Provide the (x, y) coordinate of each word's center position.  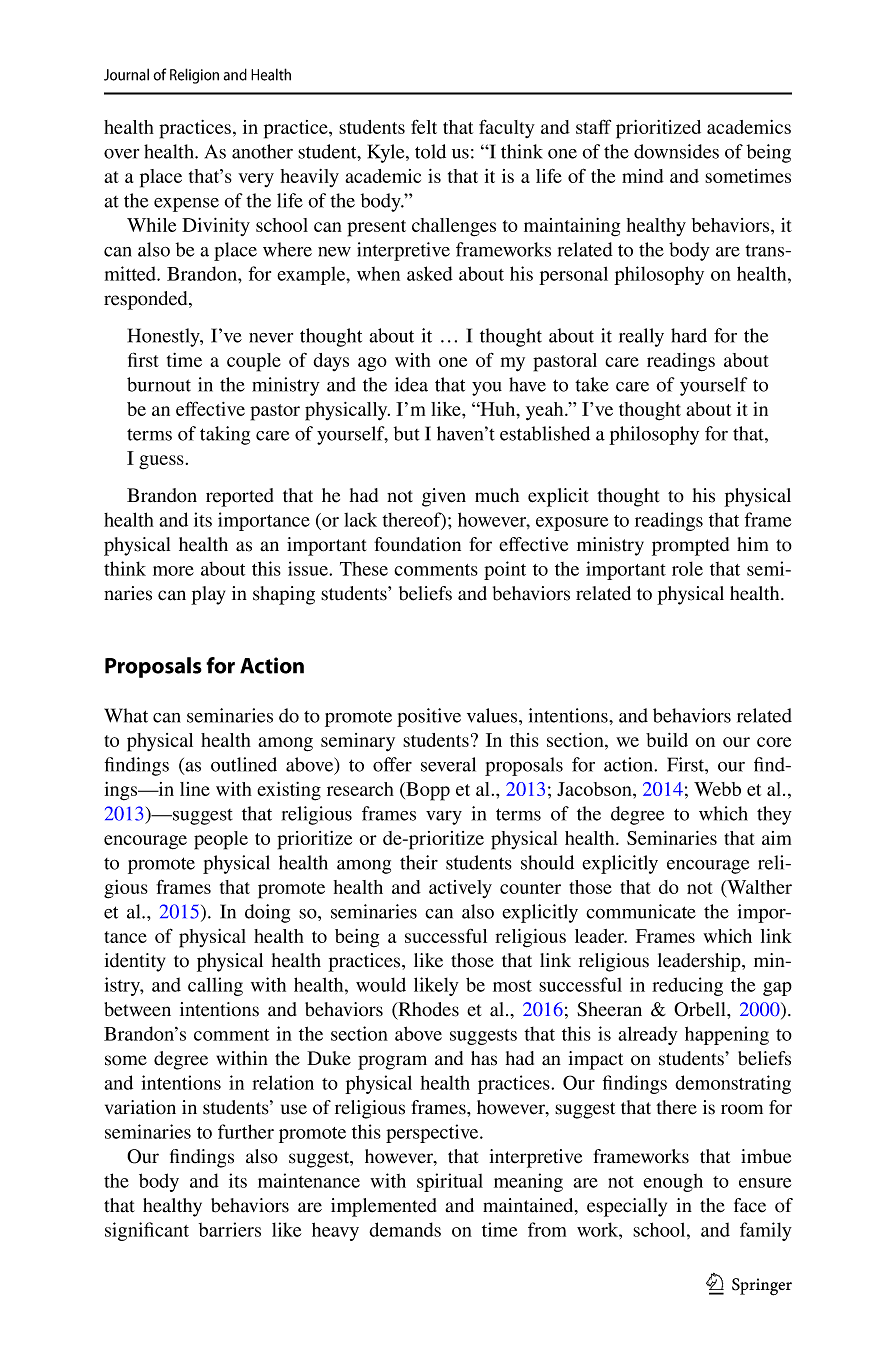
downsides (676, 151)
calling (215, 986)
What (126, 715)
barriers (230, 1229)
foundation (417, 544)
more (173, 571)
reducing (687, 986)
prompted (690, 546)
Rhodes (427, 1010)
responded (147, 300)
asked (430, 273)
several (448, 764)
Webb (717, 789)
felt (424, 126)
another (262, 151)
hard (689, 335)
